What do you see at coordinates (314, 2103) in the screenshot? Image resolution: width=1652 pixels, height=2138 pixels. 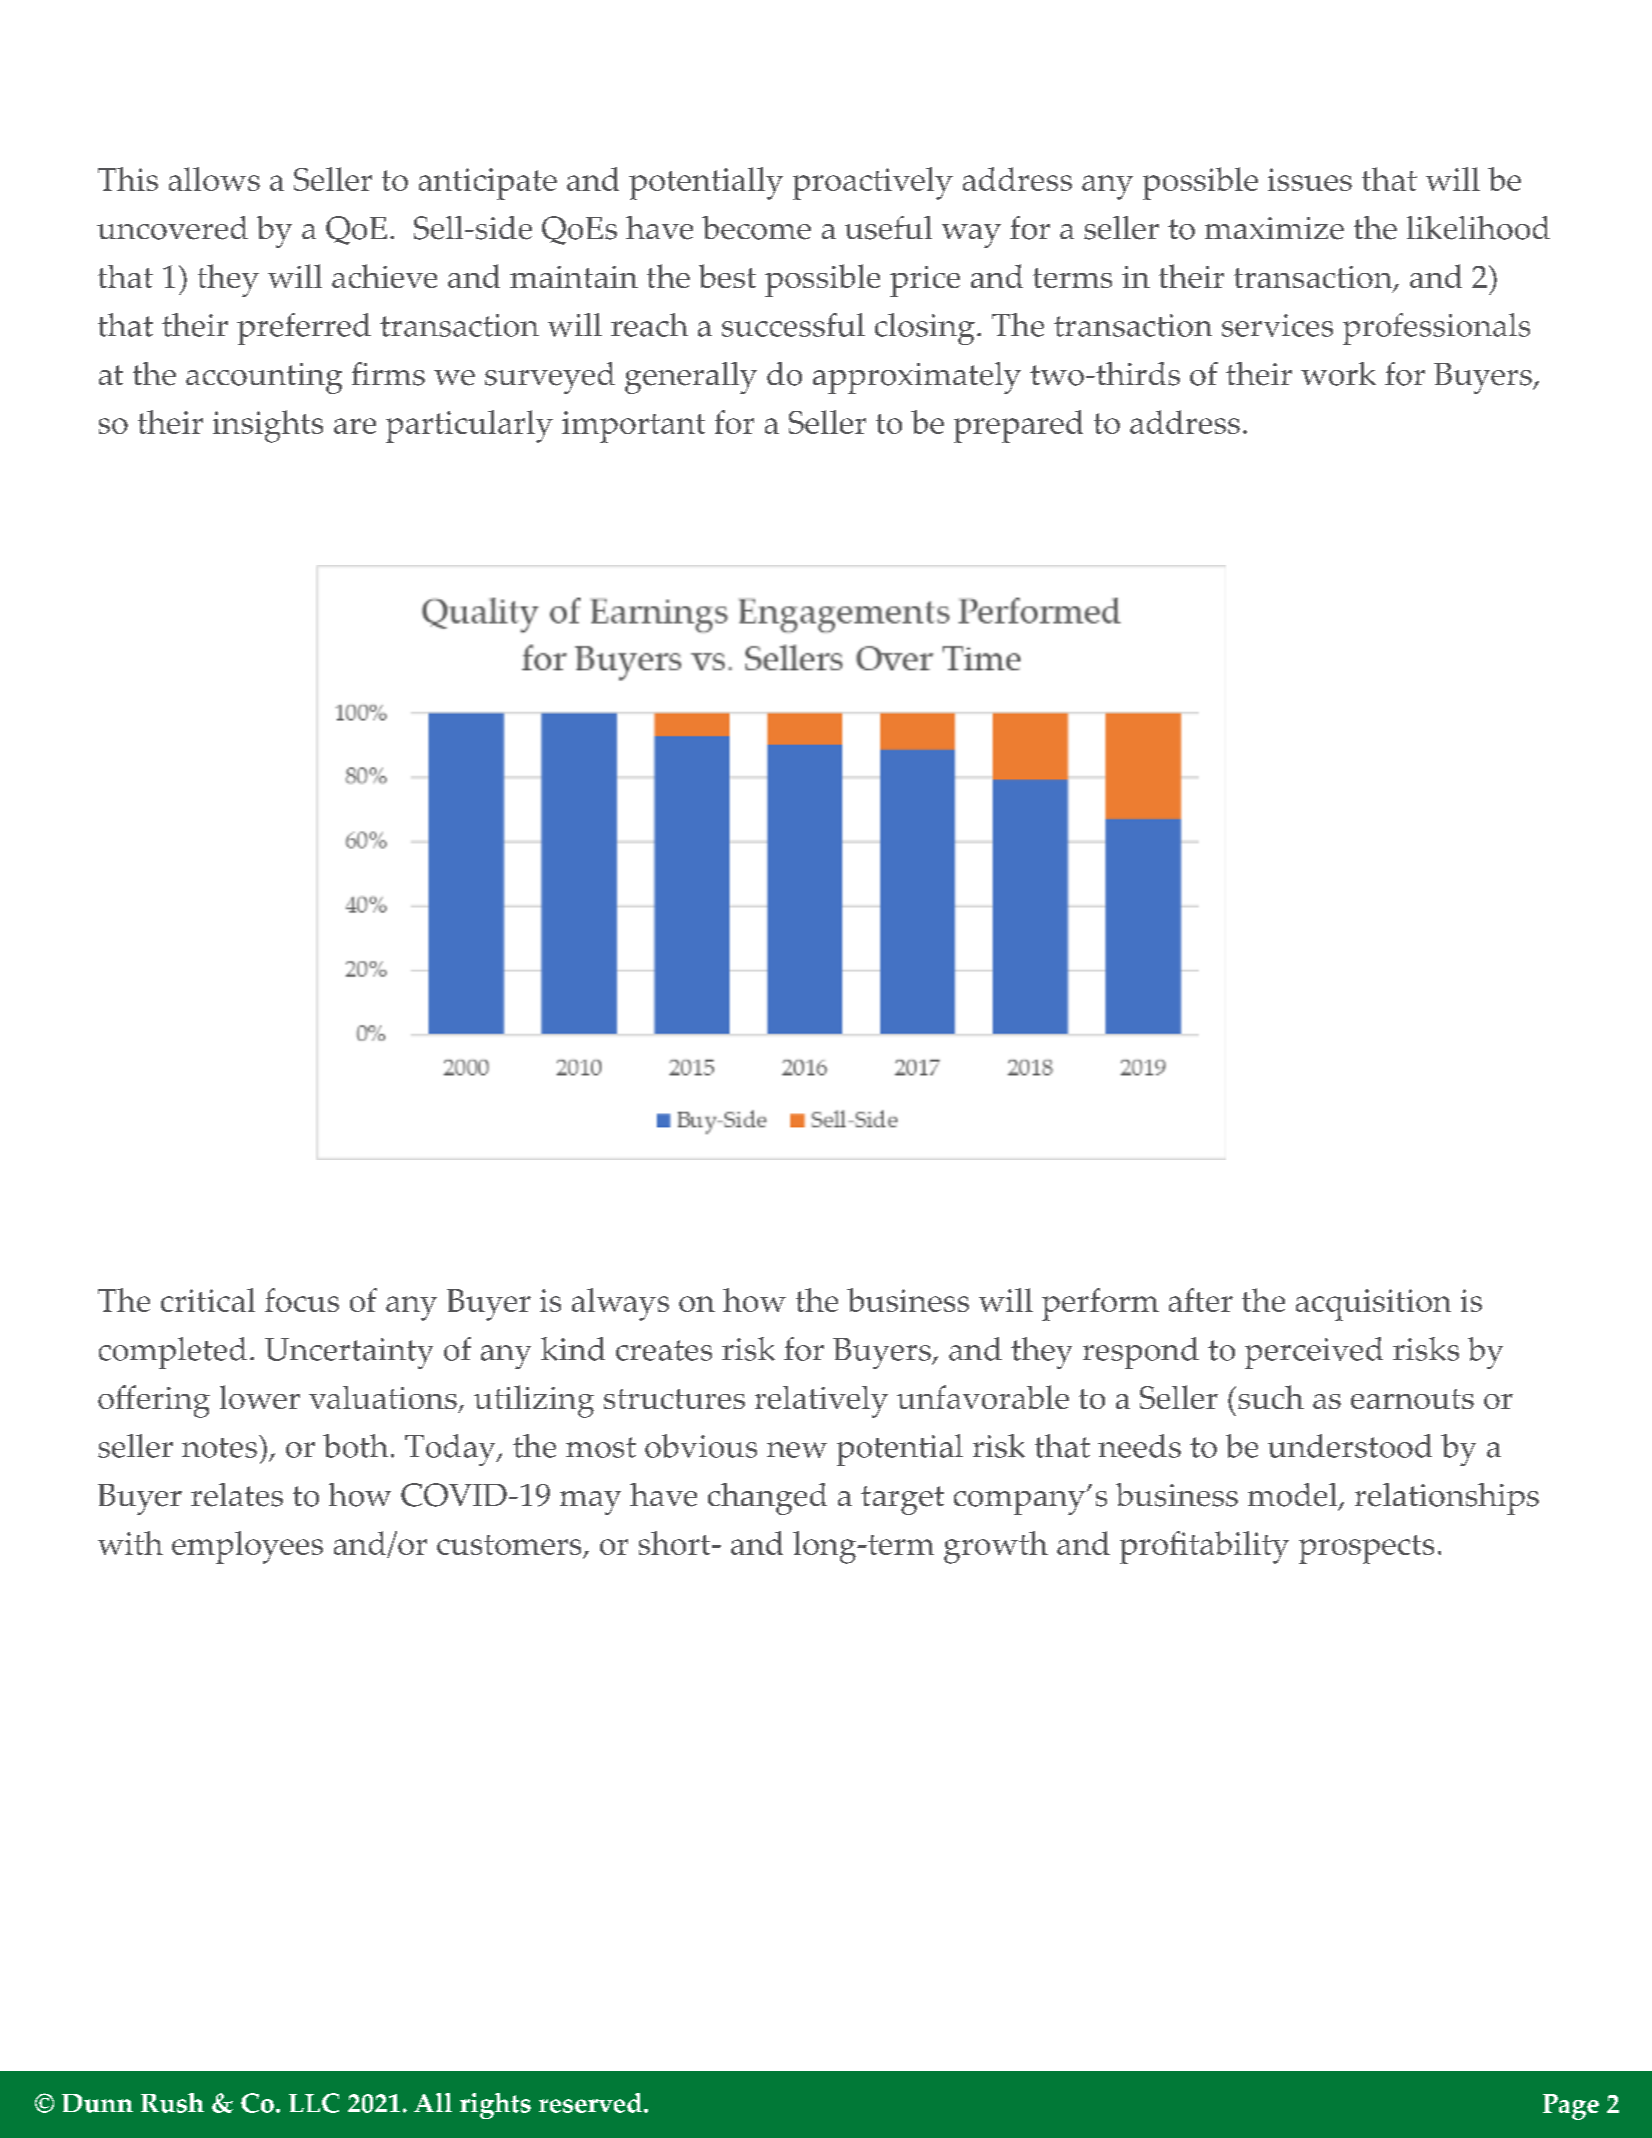 I see `LLC` at bounding box center [314, 2103].
